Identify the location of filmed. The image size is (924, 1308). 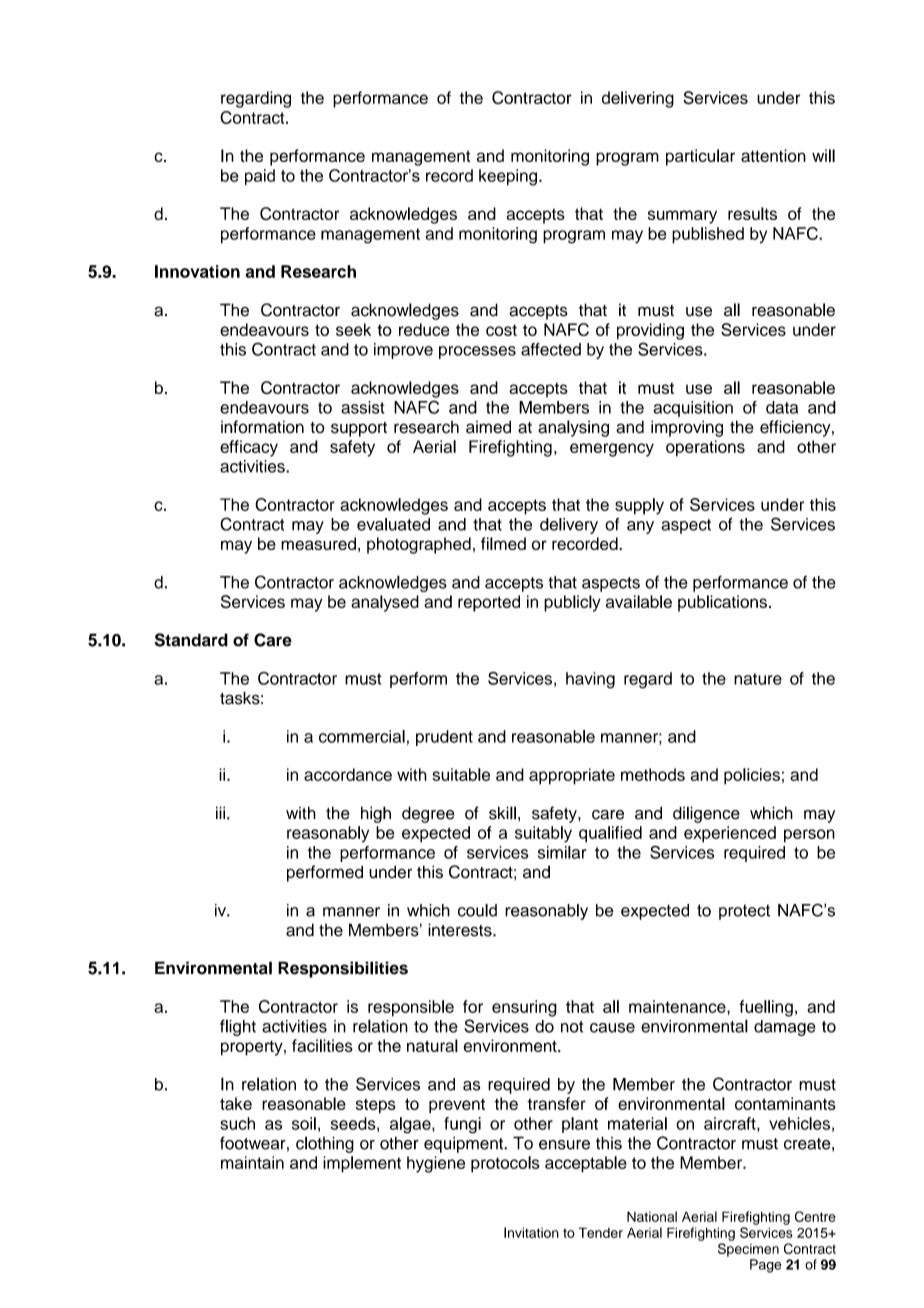
(503, 543).
